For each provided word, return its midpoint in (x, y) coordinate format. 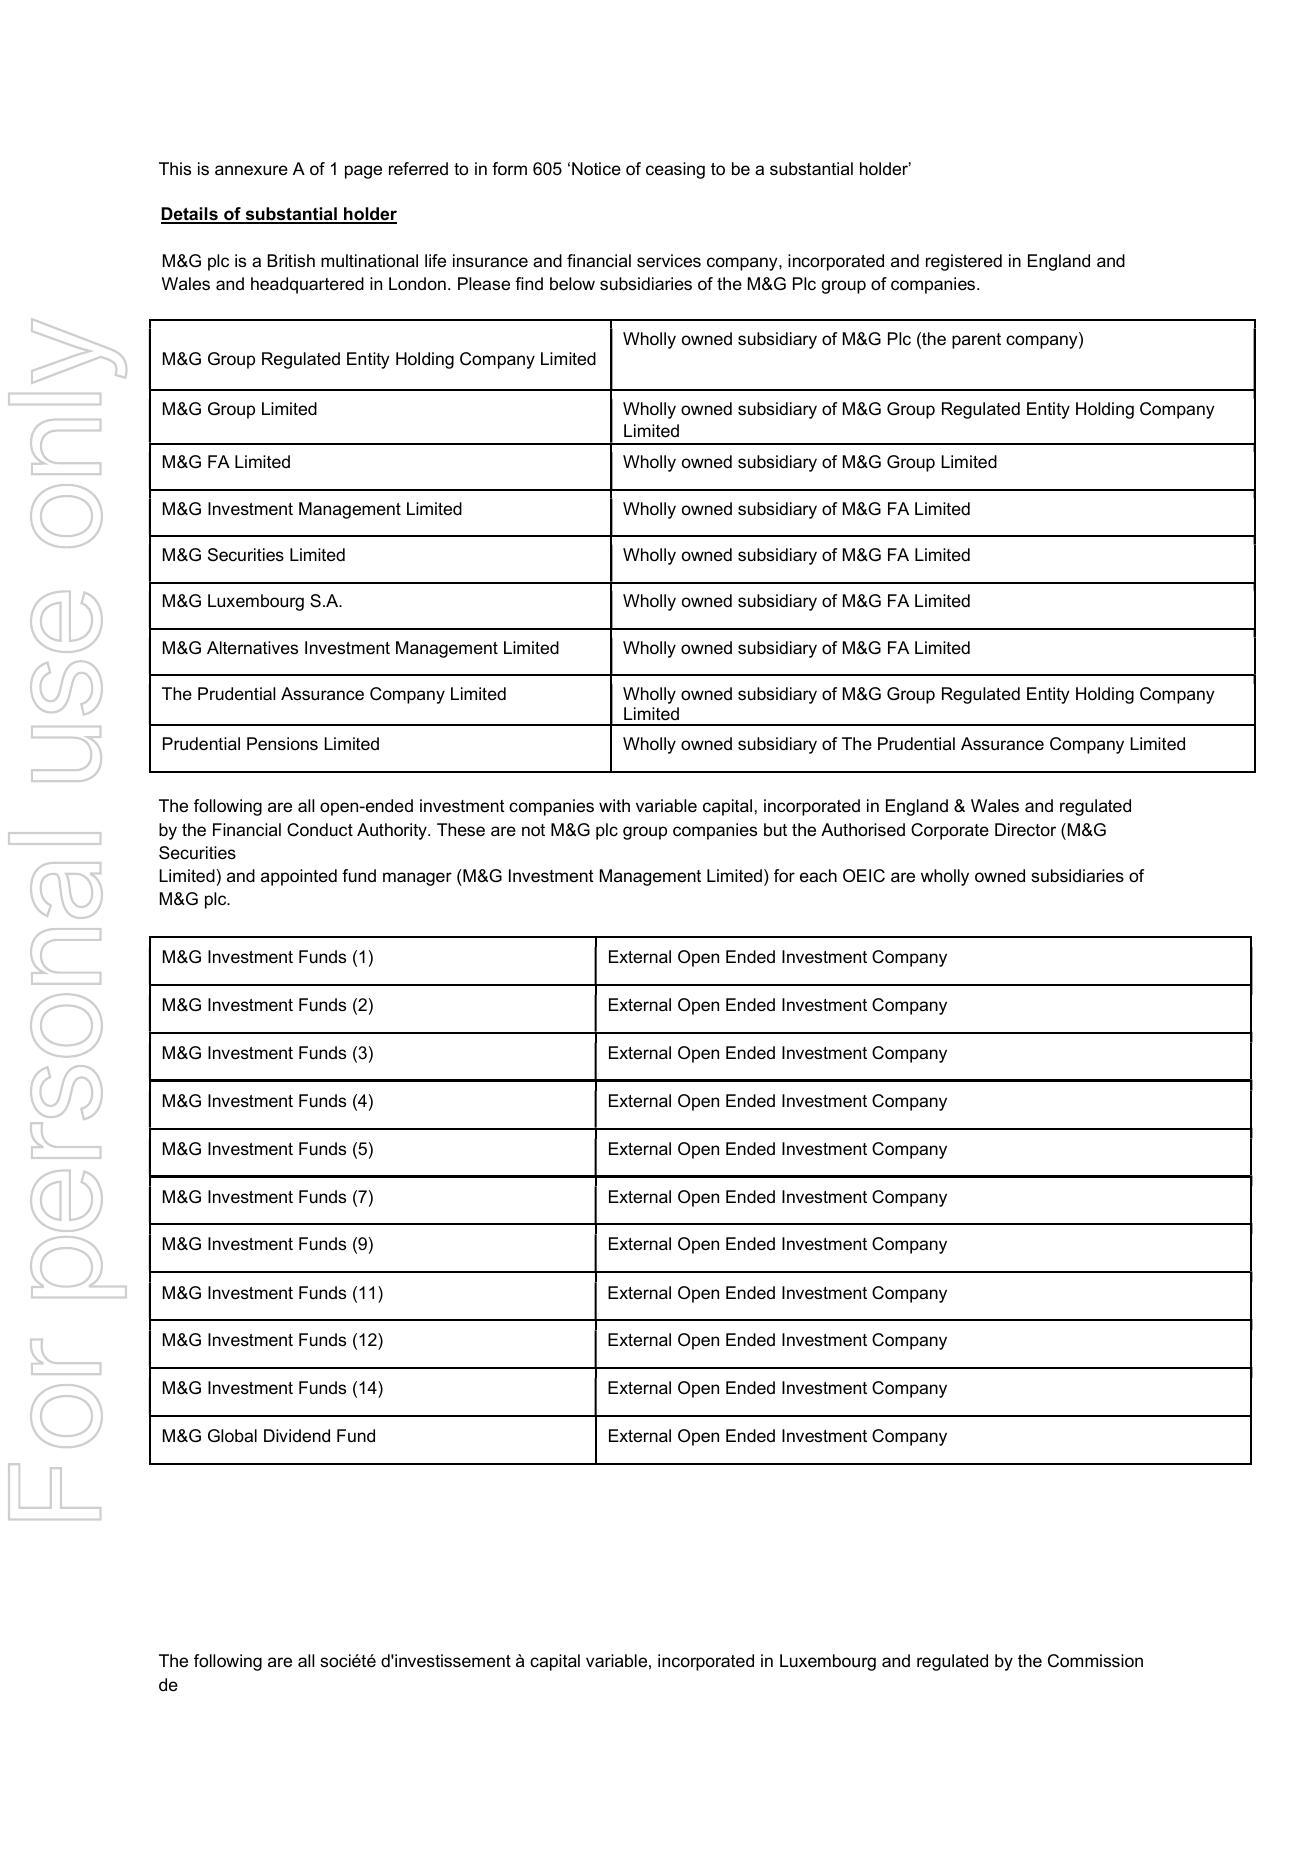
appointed (299, 877)
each (818, 876)
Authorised (863, 830)
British (291, 261)
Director (1025, 830)
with (614, 805)
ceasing (675, 170)
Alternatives (252, 648)
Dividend (297, 1435)
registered (964, 262)
